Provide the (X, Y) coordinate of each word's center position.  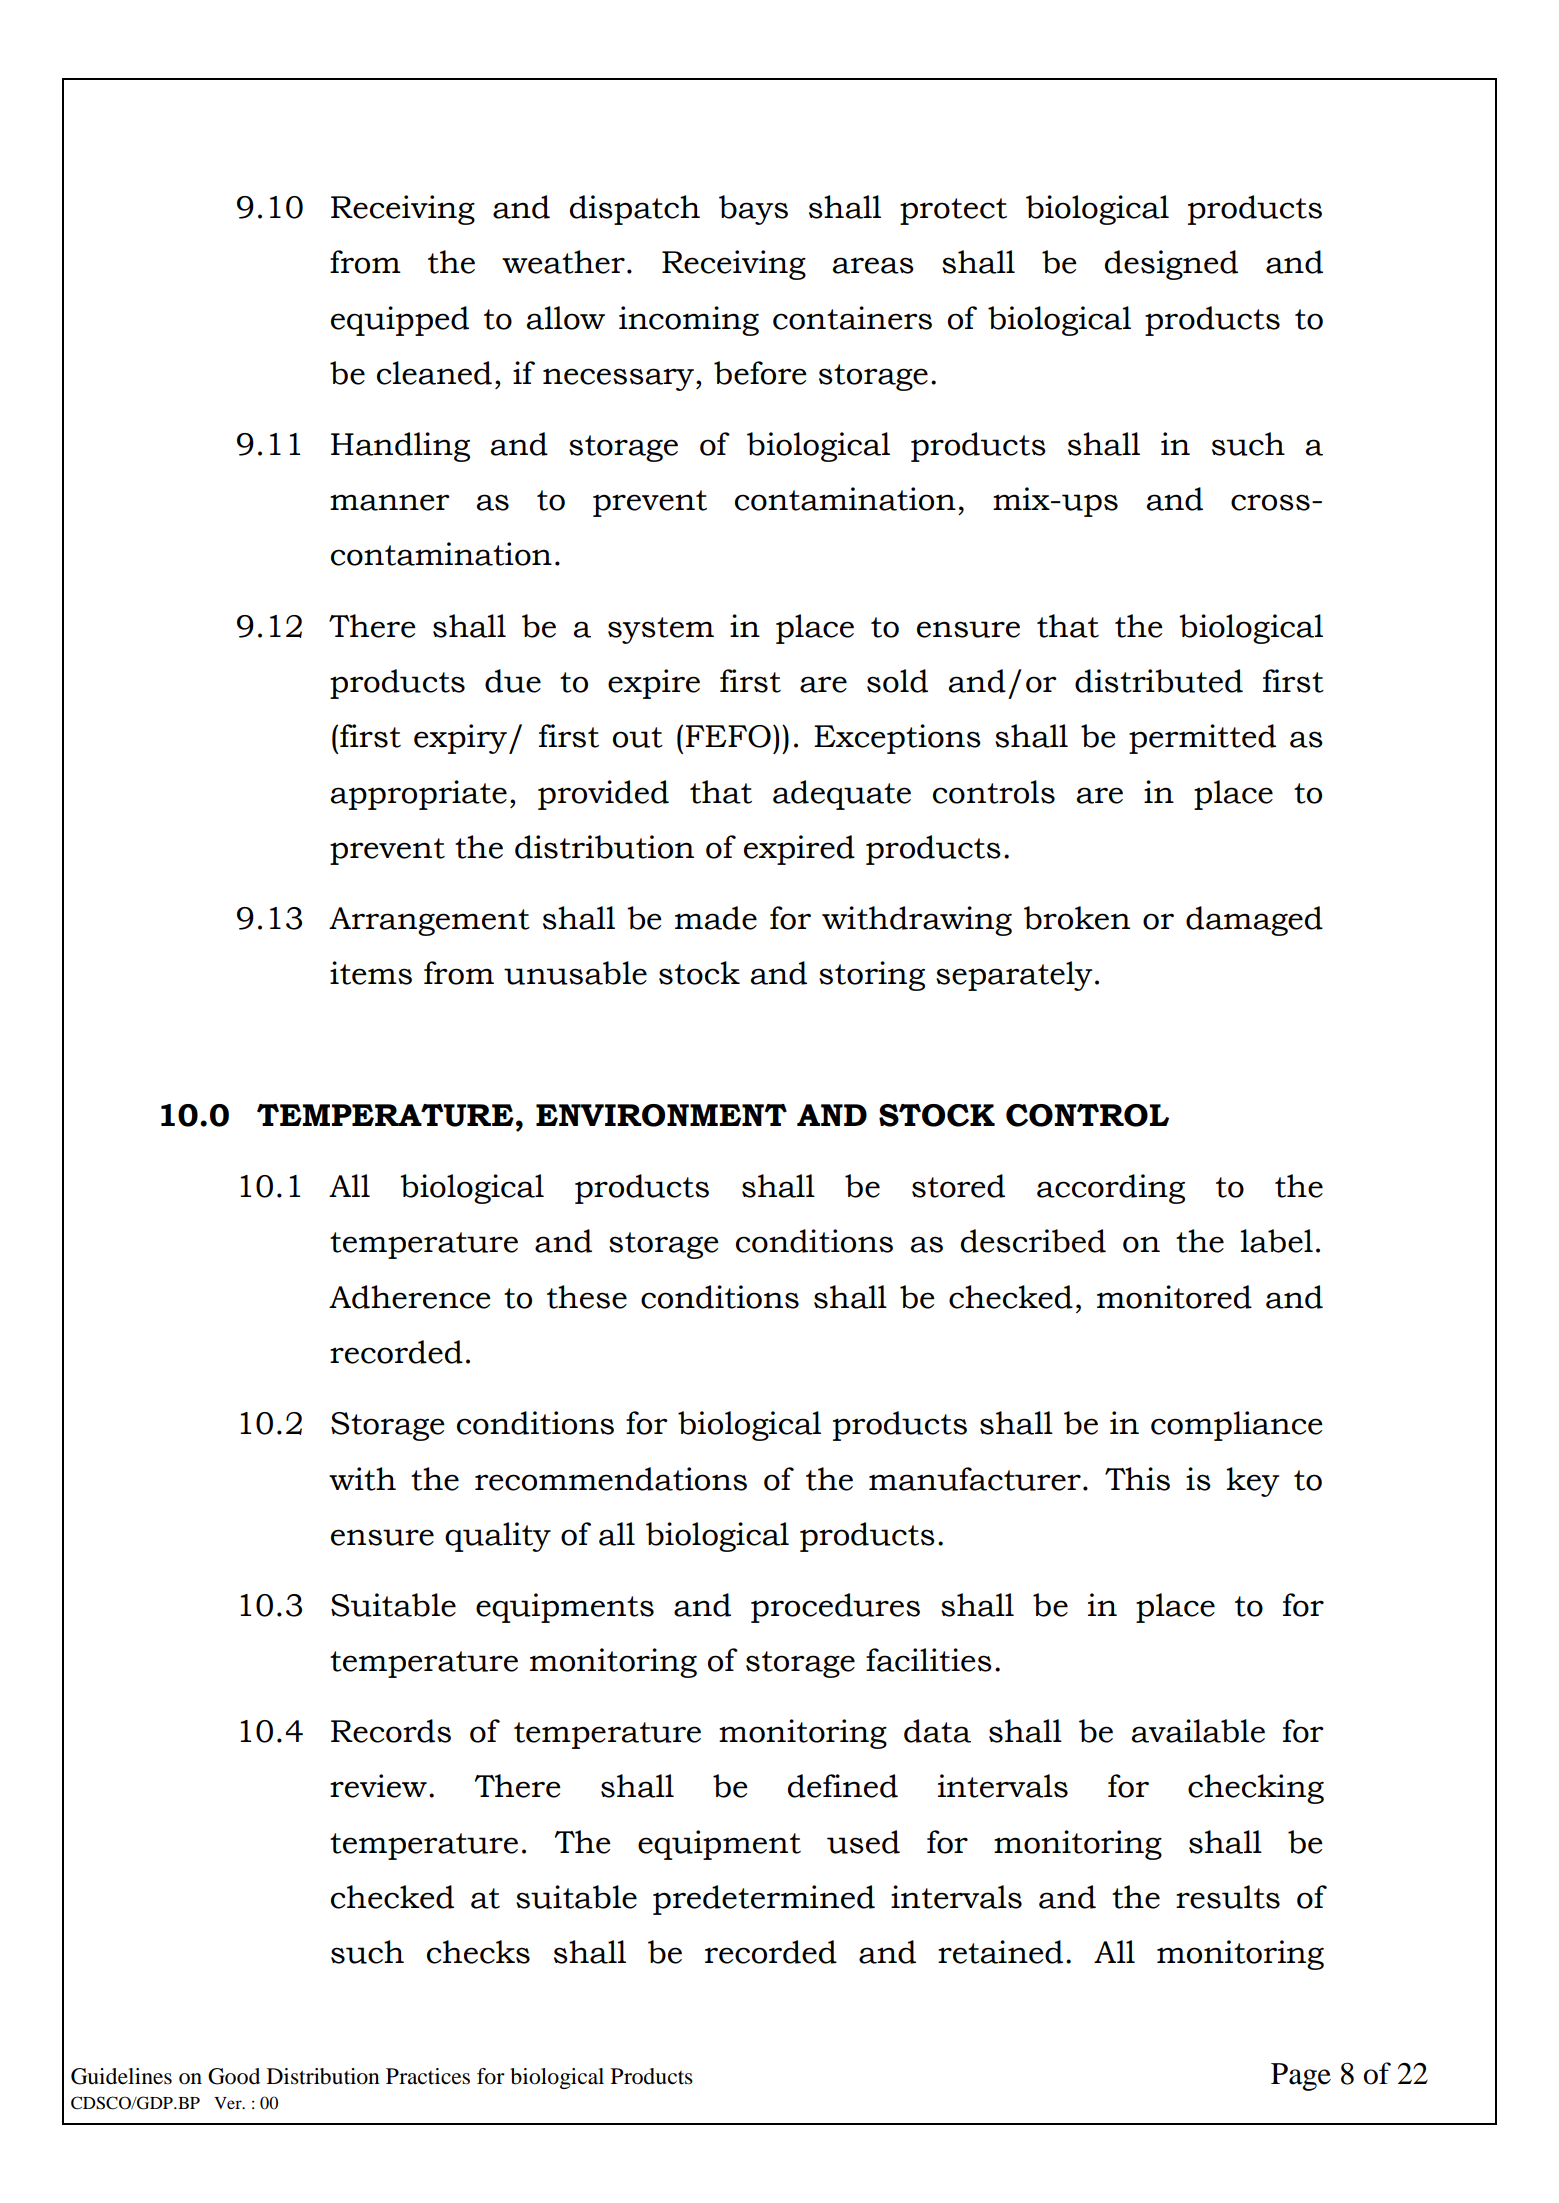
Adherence (410, 1297)
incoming (689, 321)
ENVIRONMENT (661, 1115)
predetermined (764, 1900)
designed (1171, 265)
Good (234, 2076)
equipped (400, 321)
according (1111, 1189)
